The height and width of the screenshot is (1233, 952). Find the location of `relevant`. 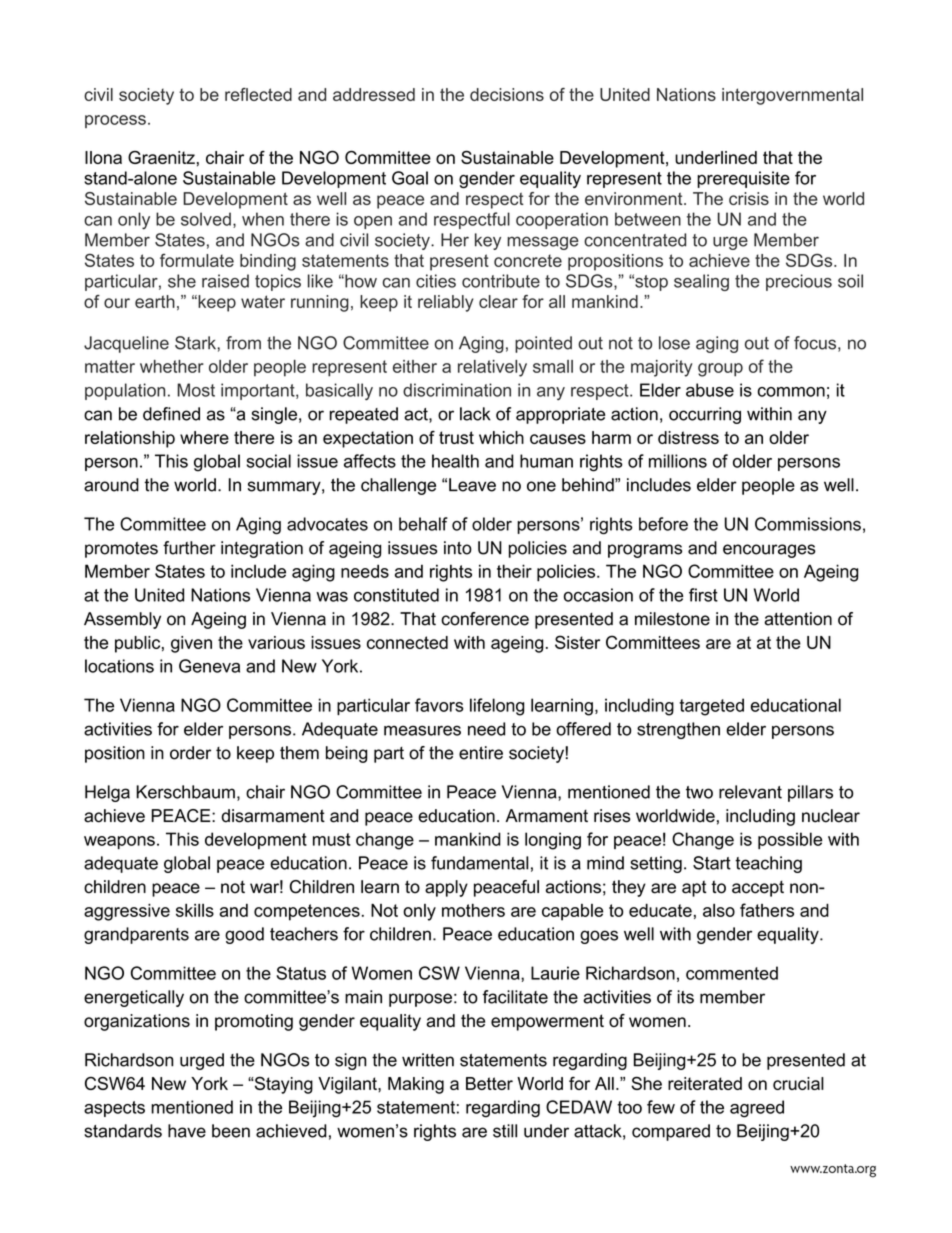

relevant is located at coordinates (750, 792).
